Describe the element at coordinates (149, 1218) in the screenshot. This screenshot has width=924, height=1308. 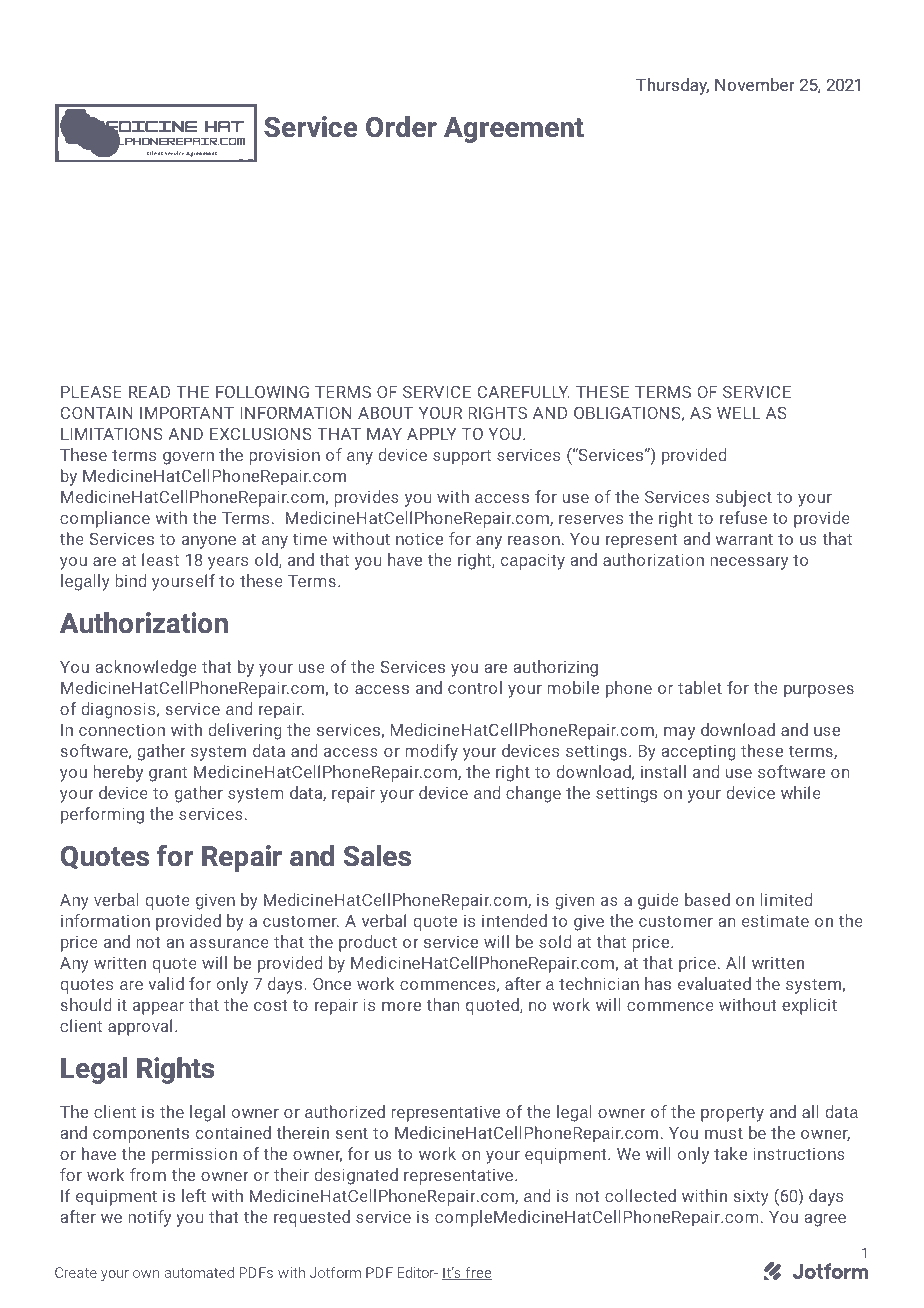
I see `notify` at that location.
